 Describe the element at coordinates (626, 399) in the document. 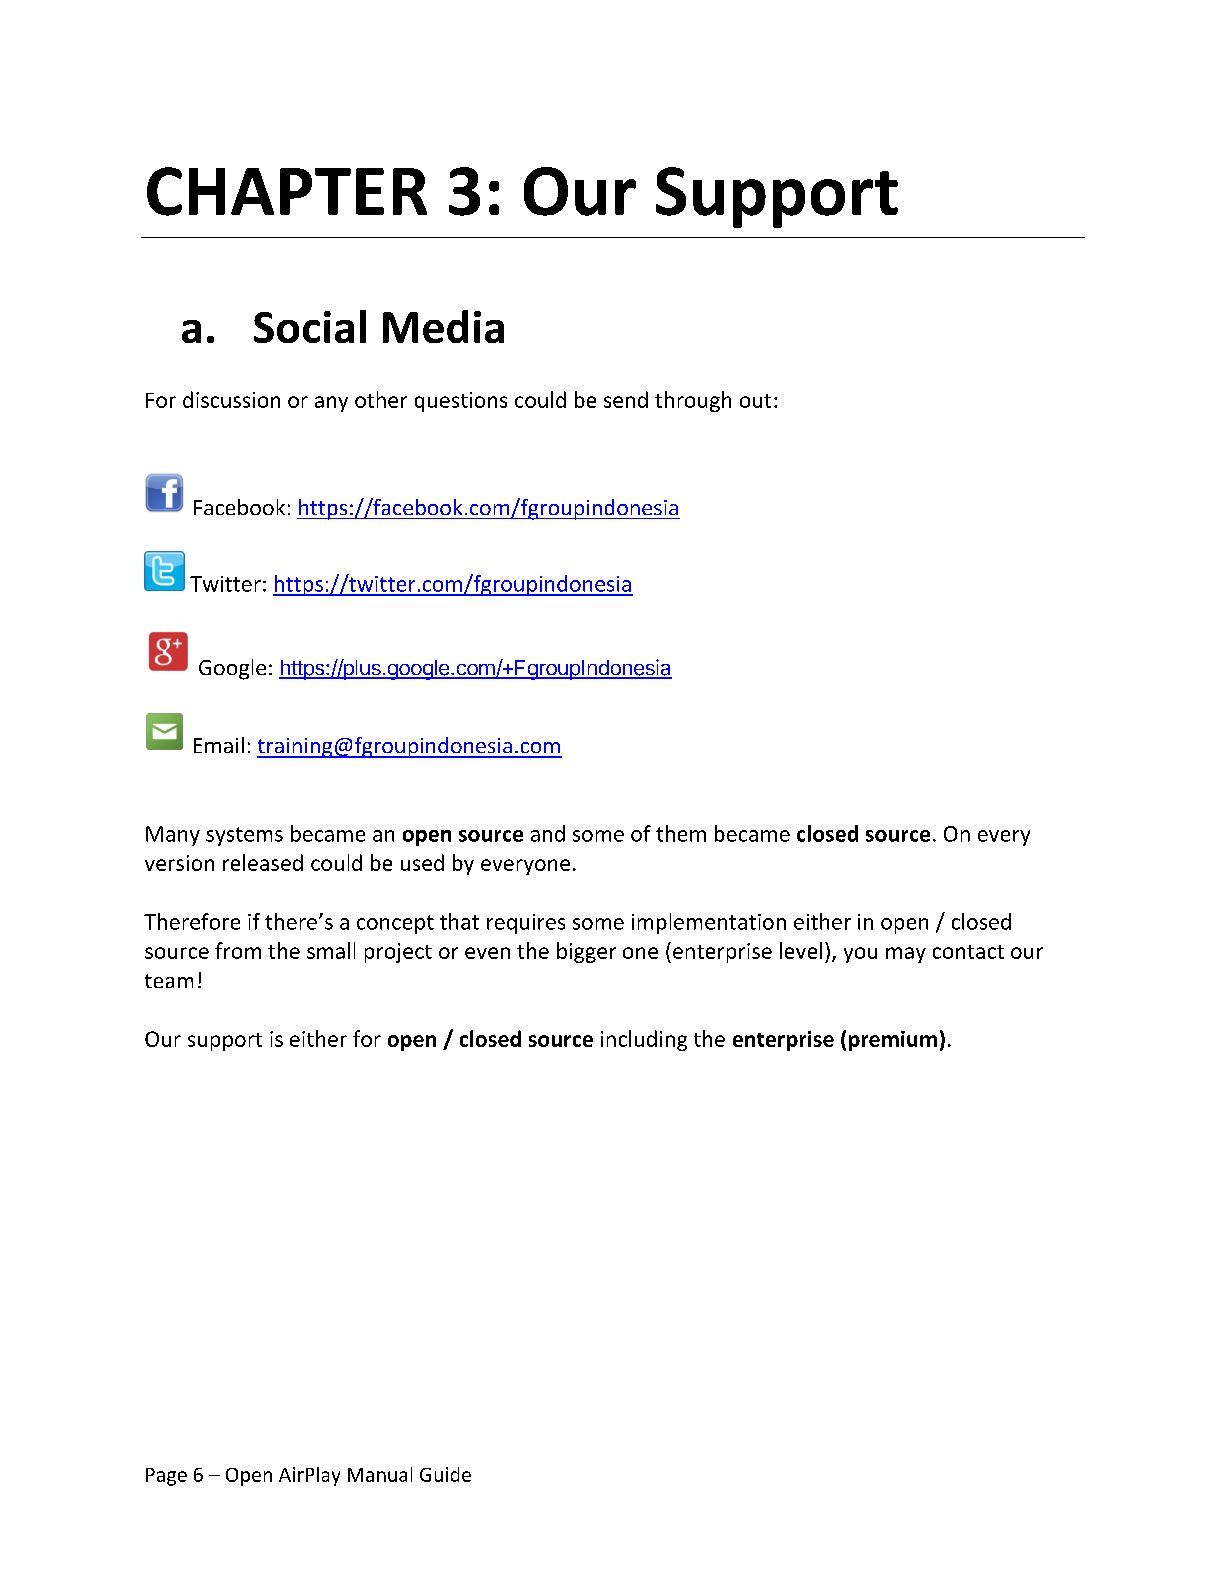

I see `send` at that location.
